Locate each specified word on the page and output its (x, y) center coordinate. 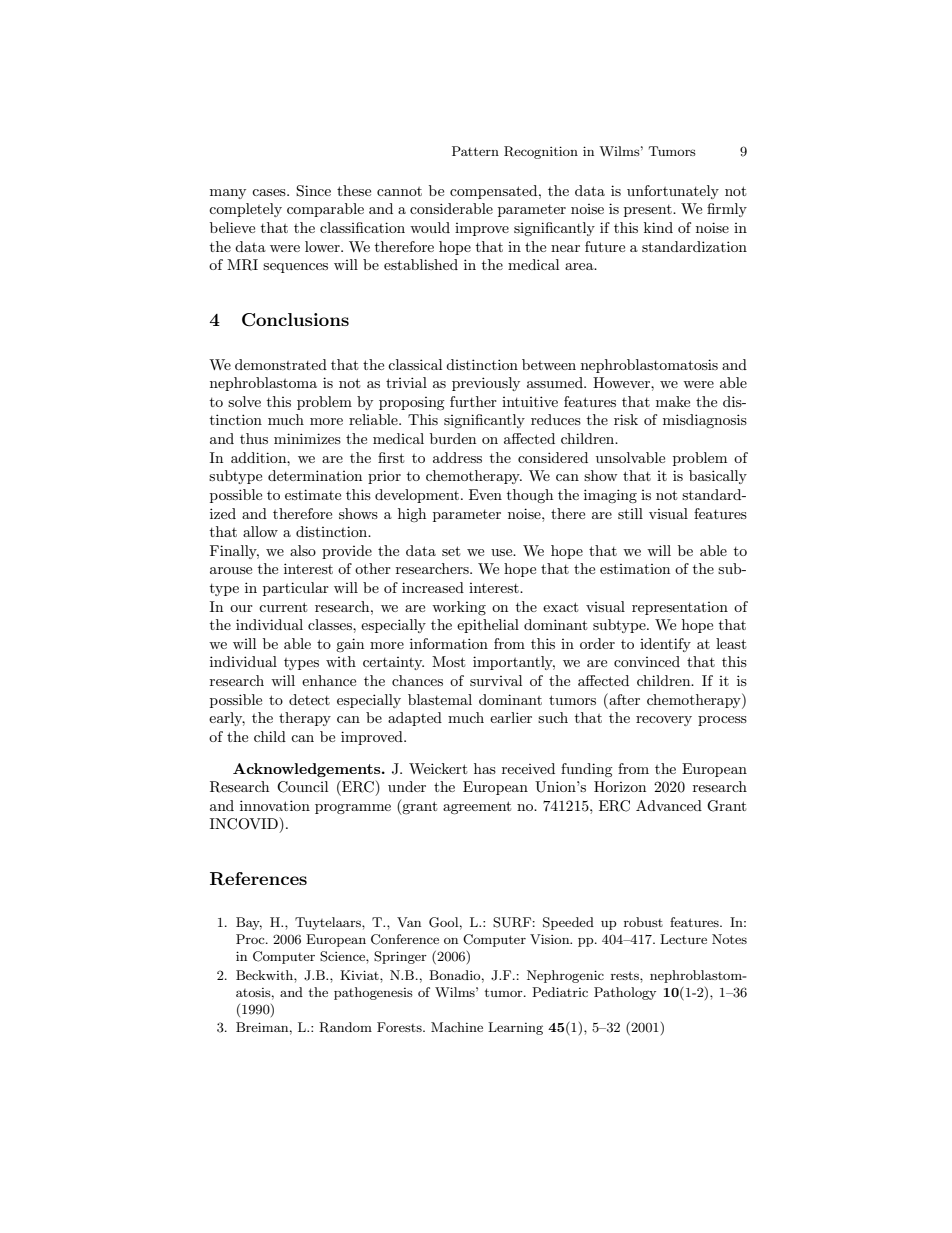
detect (309, 699)
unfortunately (673, 192)
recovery (664, 721)
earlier (511, 717)
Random (345, 1027)
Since (313, 191)
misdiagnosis (705, 421)
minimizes (307, 438)
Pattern (475, 151)
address (457, 457)
